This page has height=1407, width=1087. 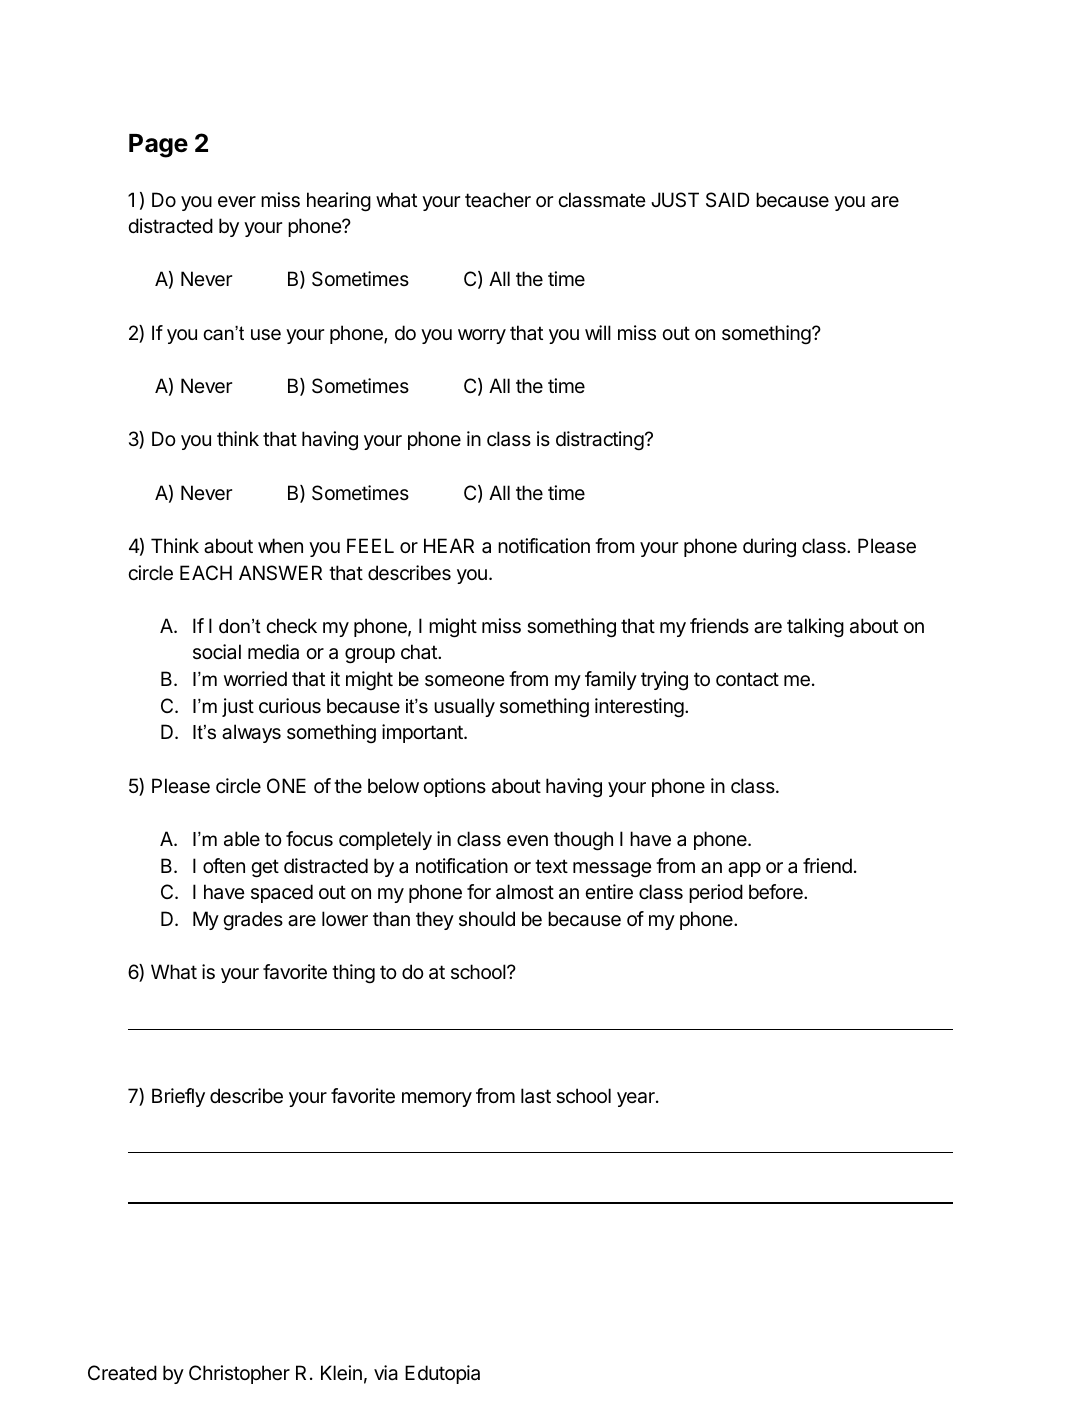 I want to click on worry, so click(x=482, y=336).
